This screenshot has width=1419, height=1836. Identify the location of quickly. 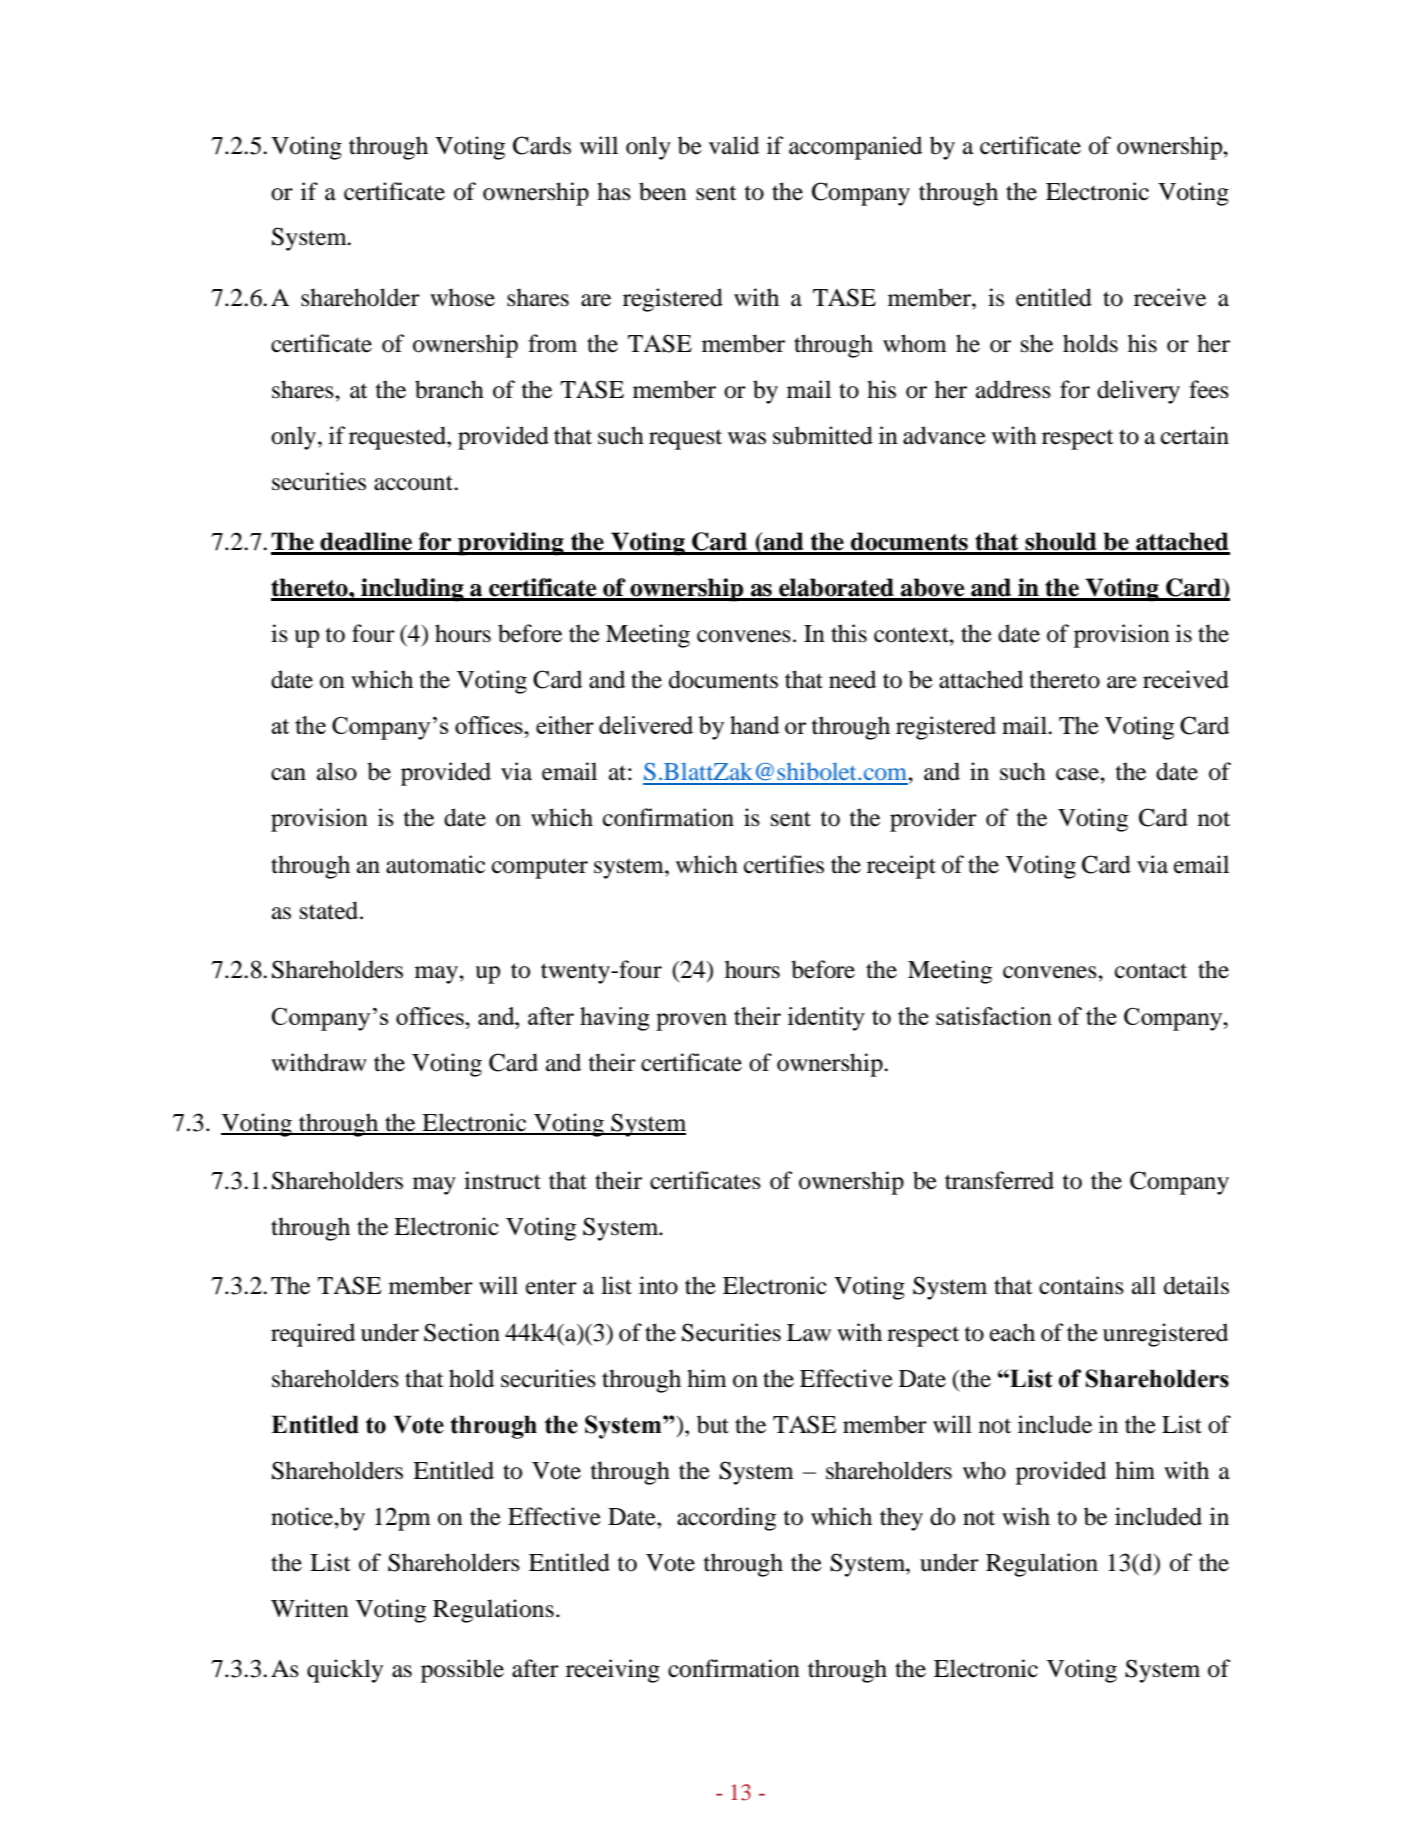
(345, 1671).
